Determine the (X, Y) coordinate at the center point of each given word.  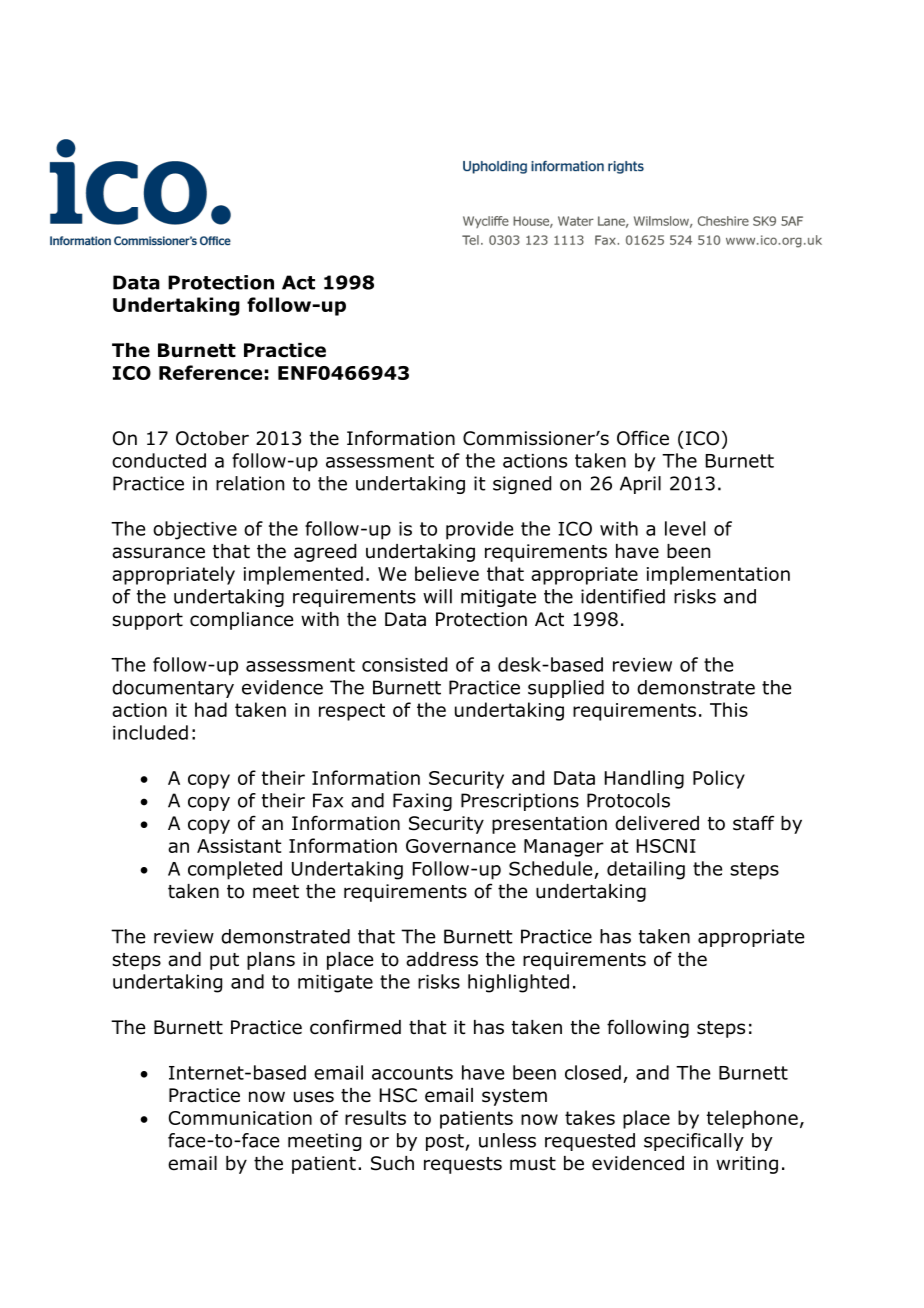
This (729, 709)
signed (522, 485)
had (211, 709)
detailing (646, 870)
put (224, 961)
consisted (404, 664)
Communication (240, 1118)
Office (643, 438)
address (442, 959)
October (212, 438)
